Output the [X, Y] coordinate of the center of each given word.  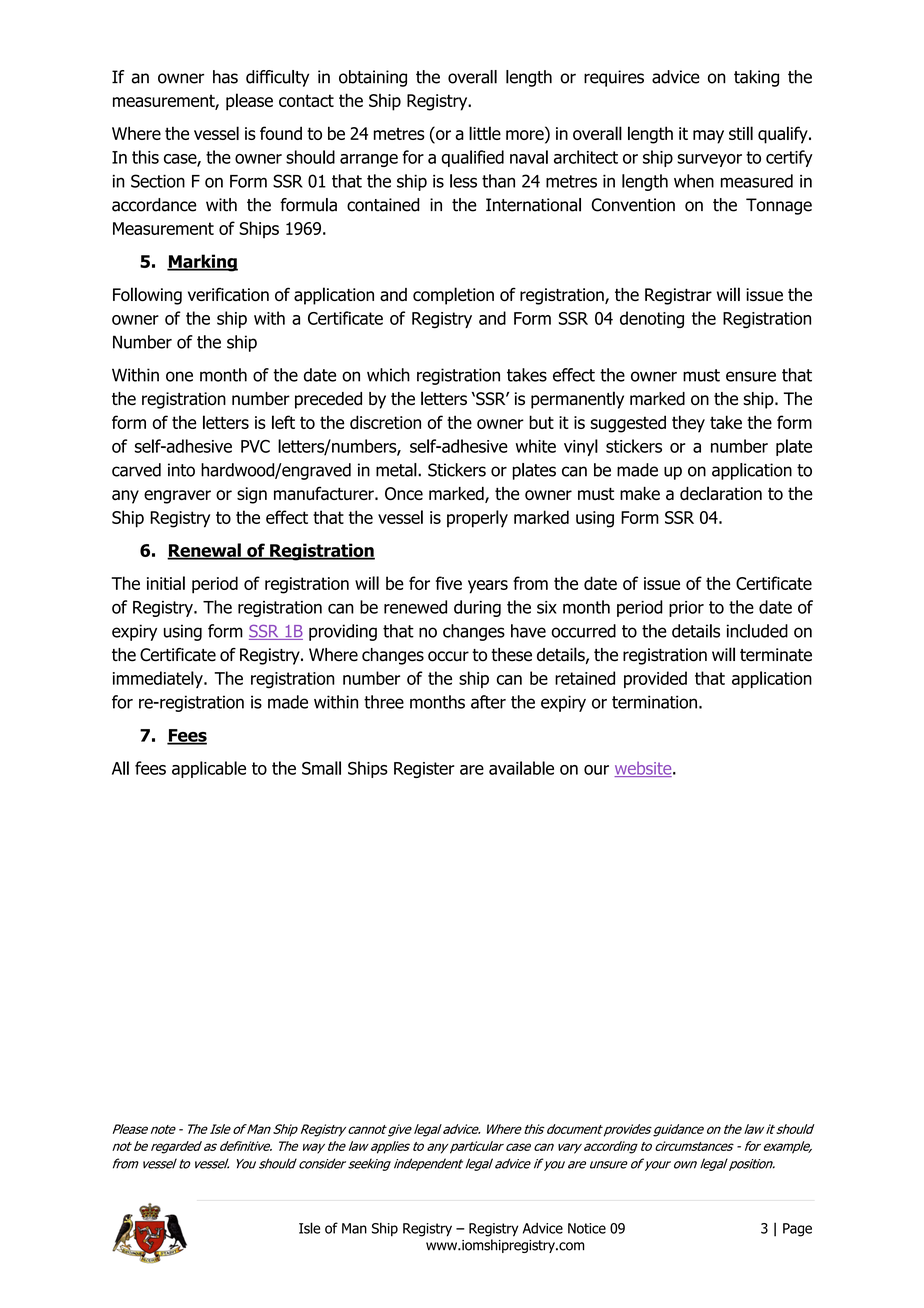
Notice [587, 1228]
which [388, 375]
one [179, 376]
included [757, 631]
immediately [159, 679]
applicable [209, 769]
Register [424, 770]
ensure [751, 376]
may [708, 137]
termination [654, 702]
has [225, 77]
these [511, 655]
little [485, 133]
